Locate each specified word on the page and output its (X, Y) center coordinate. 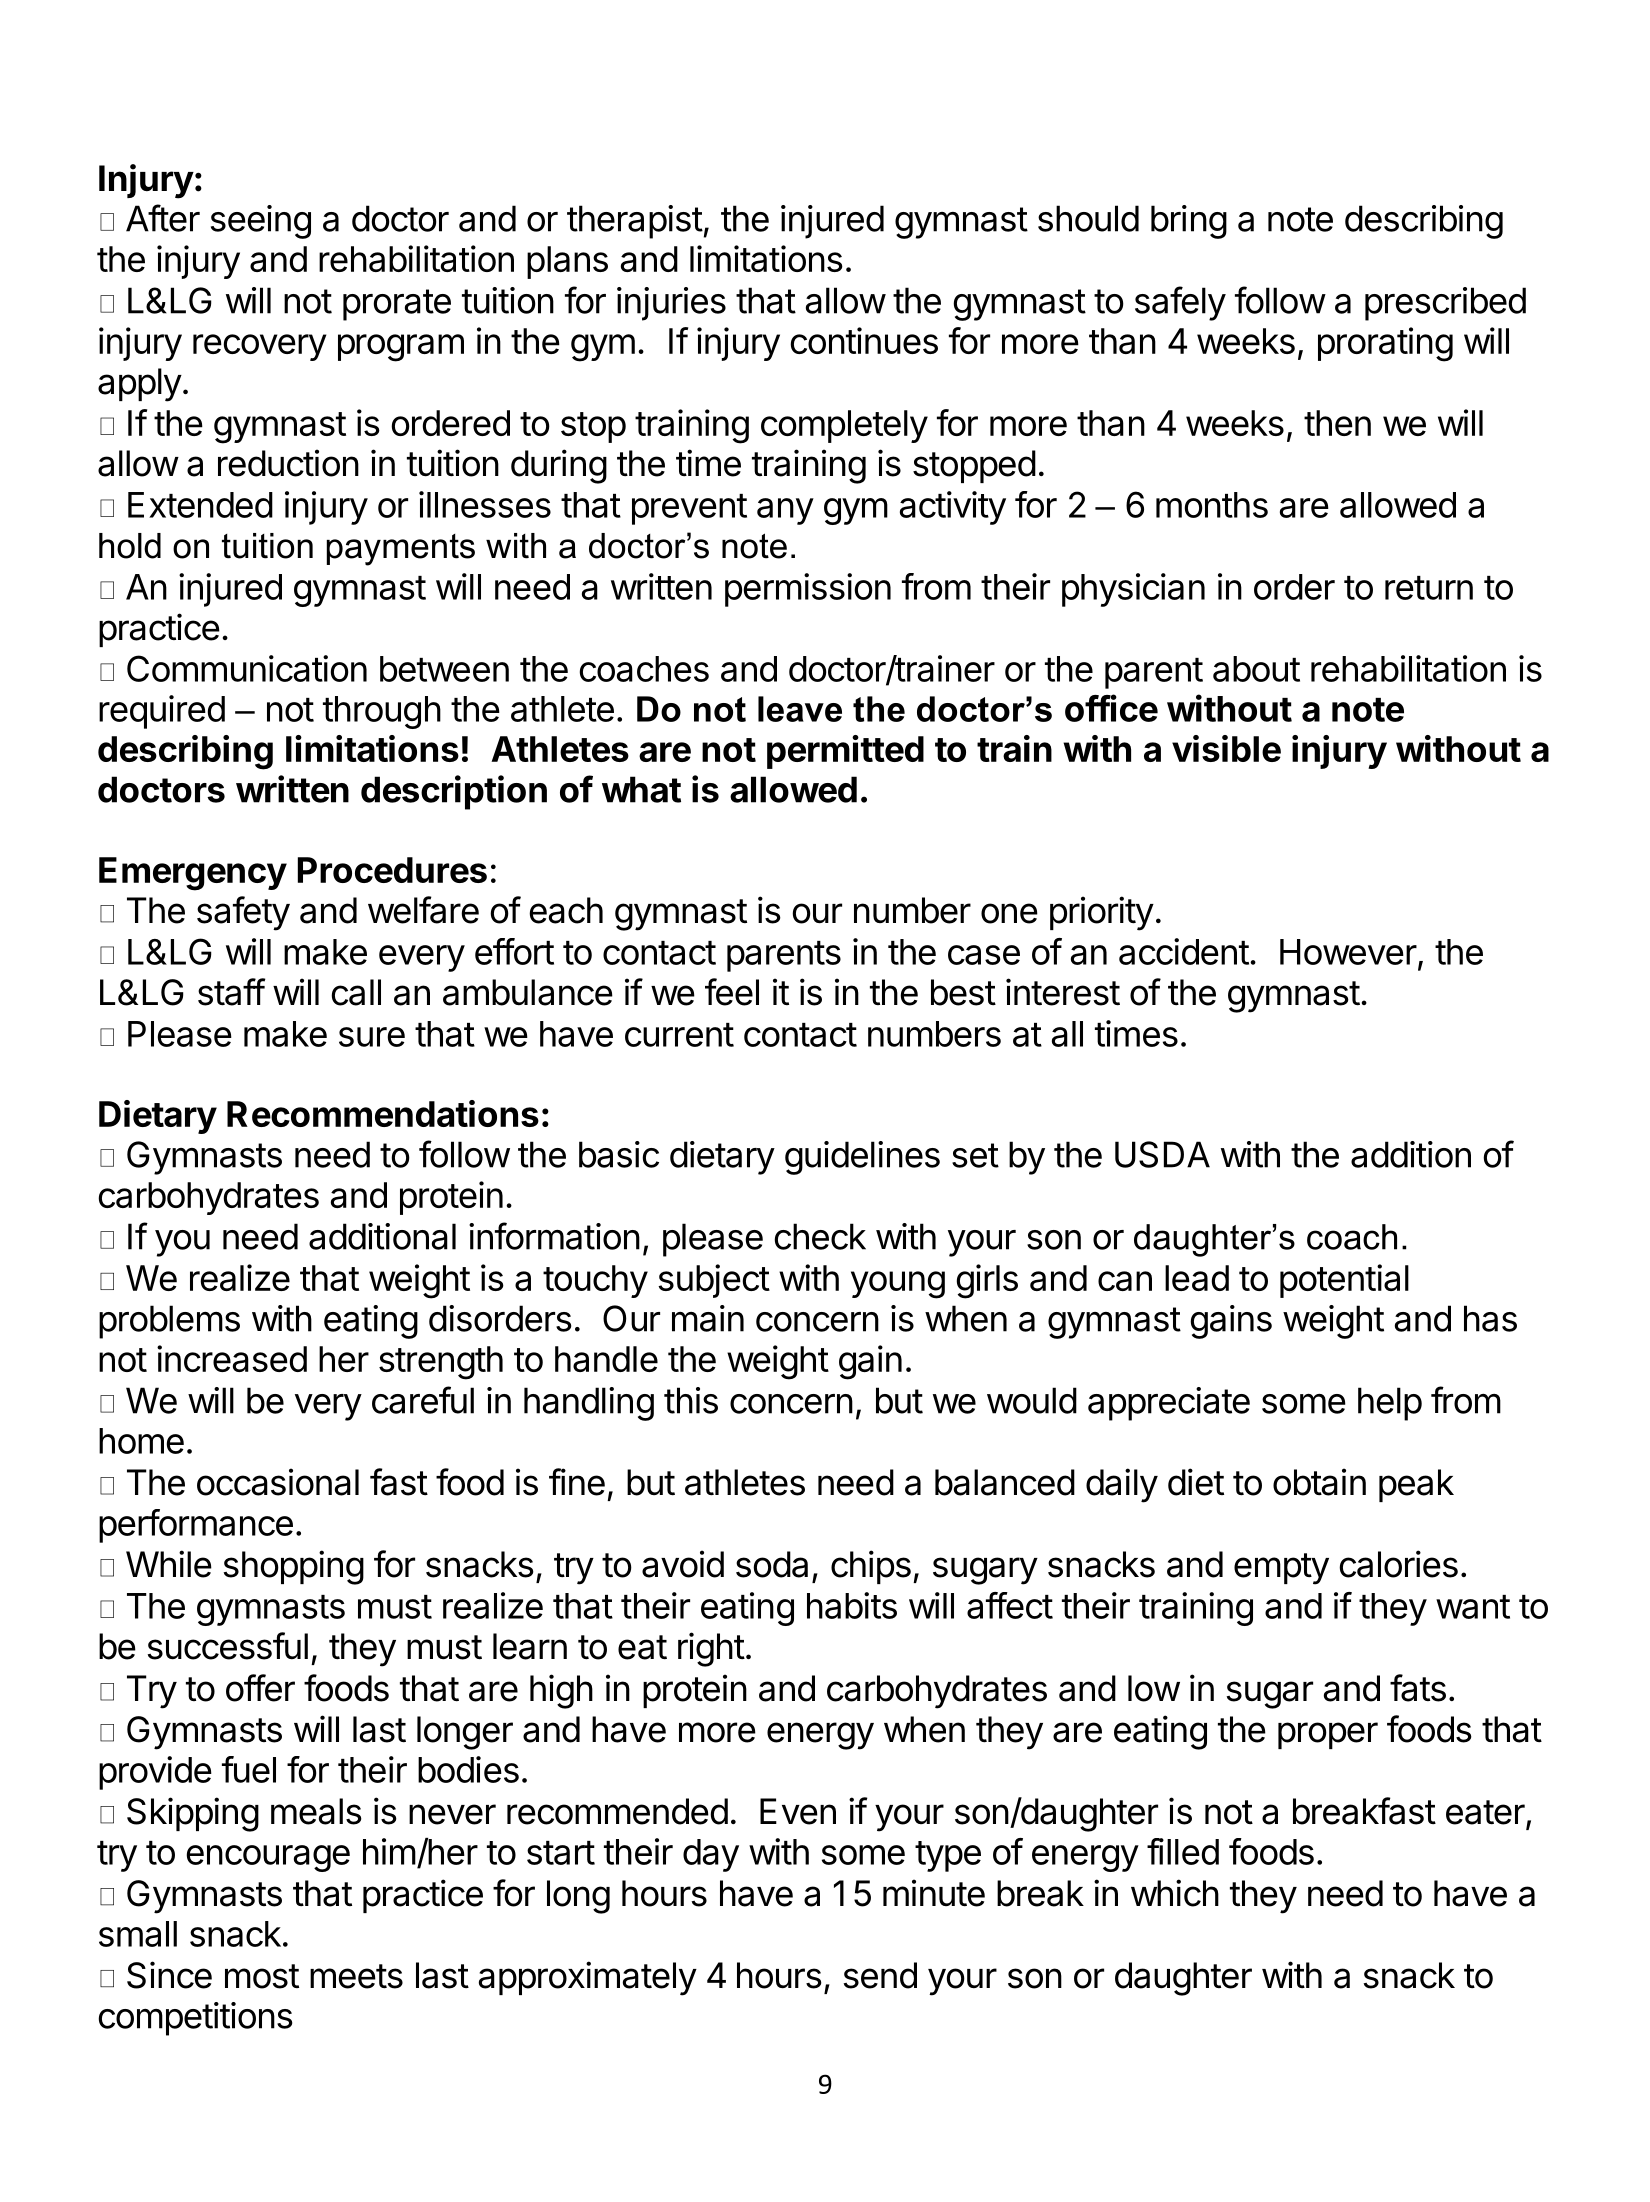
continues (864, 340)
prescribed (1445, 304)
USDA (1162, 1154)
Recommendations (383, 1113)
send (880, 1975)
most (262, 1976)
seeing (261, 222)
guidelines (862, 1158)
